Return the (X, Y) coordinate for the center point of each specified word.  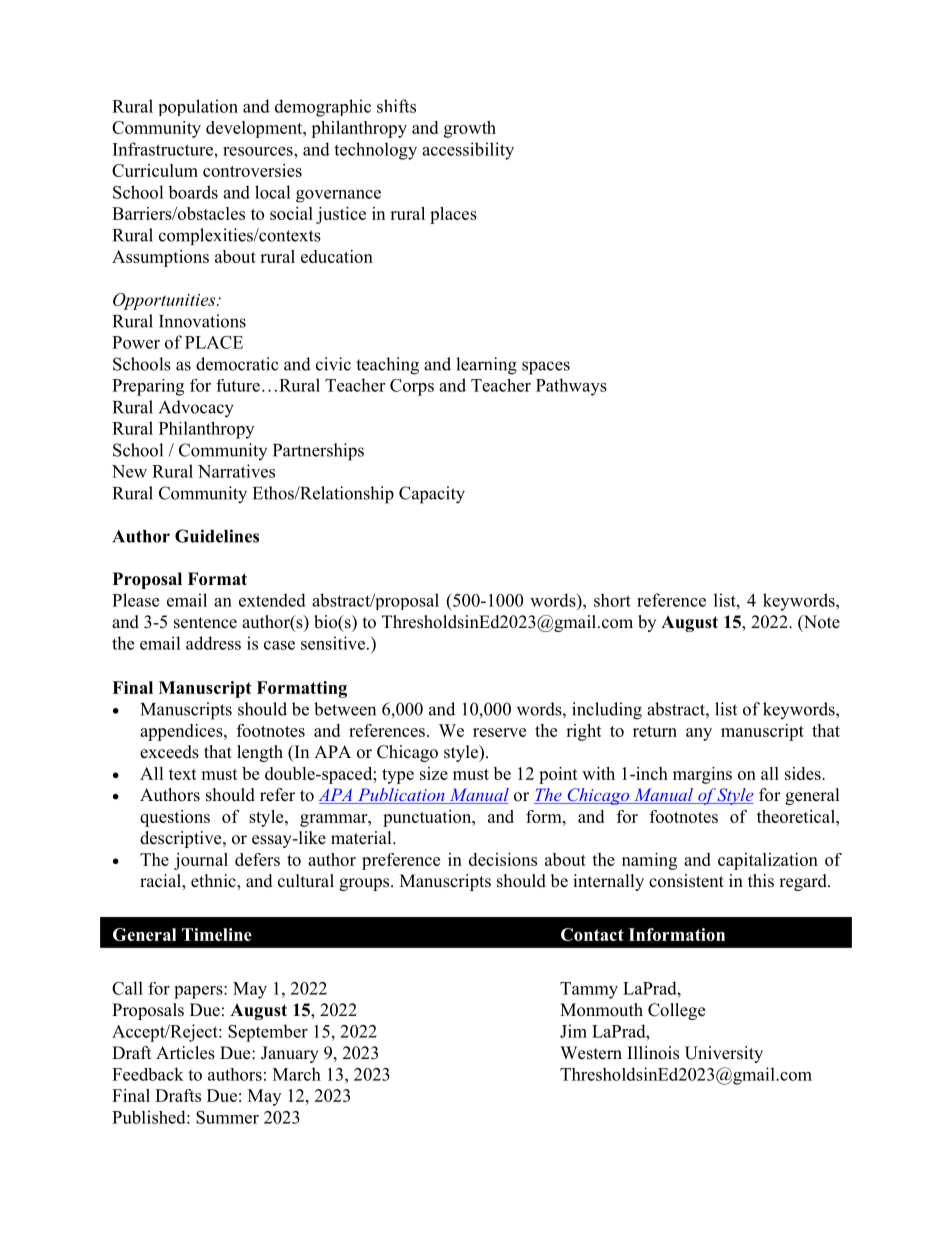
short (612, 600)
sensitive (333, 643)
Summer (227, 1117)
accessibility (468, 151)
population (198, 107)
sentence (205, 623)
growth (470, 129)
